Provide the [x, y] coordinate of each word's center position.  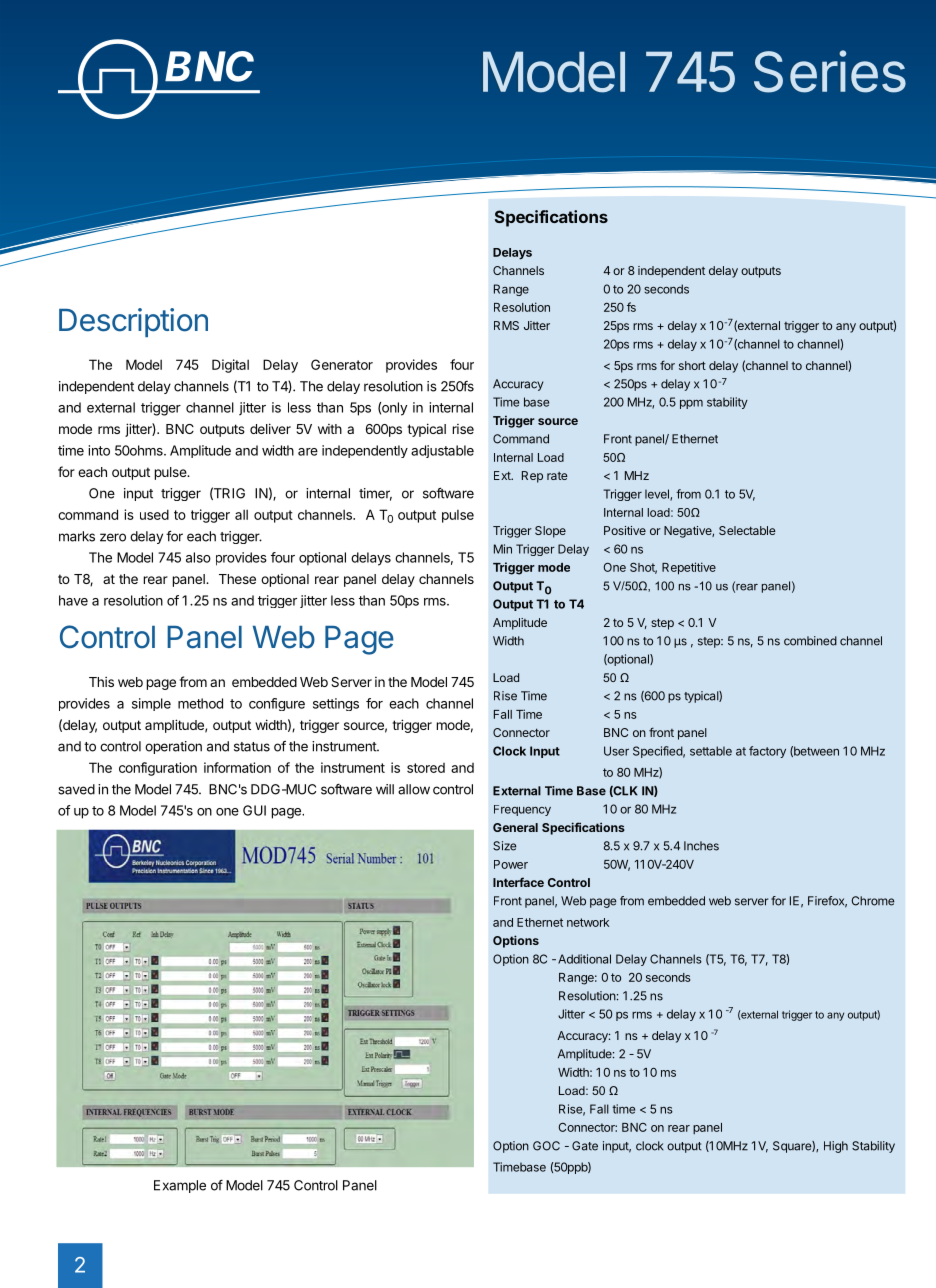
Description [133, 322]
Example [180, 1186]
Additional [584, 959]
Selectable [747, 530]
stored [426, 768]
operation [173, 747]
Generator [342, 364]
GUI [254, 810]
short [692, 365]
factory [767, 752]
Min [503, 549]
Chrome [873, 901]
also [198, 557]
